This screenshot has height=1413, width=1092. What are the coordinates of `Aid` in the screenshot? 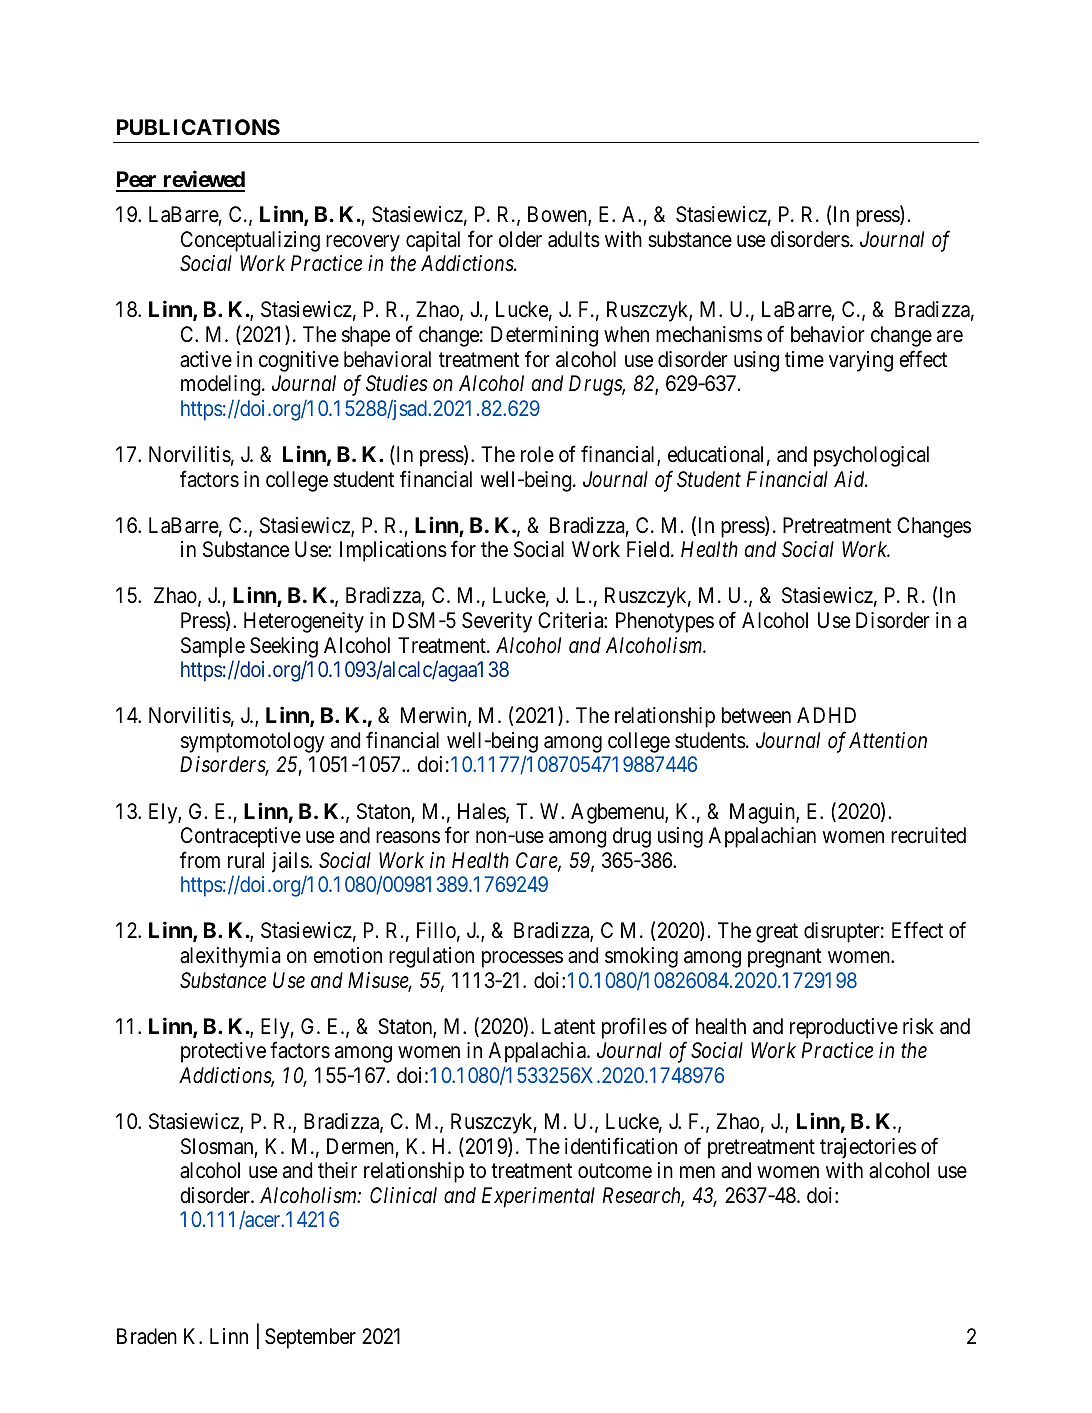 It's located at (850, 479).
